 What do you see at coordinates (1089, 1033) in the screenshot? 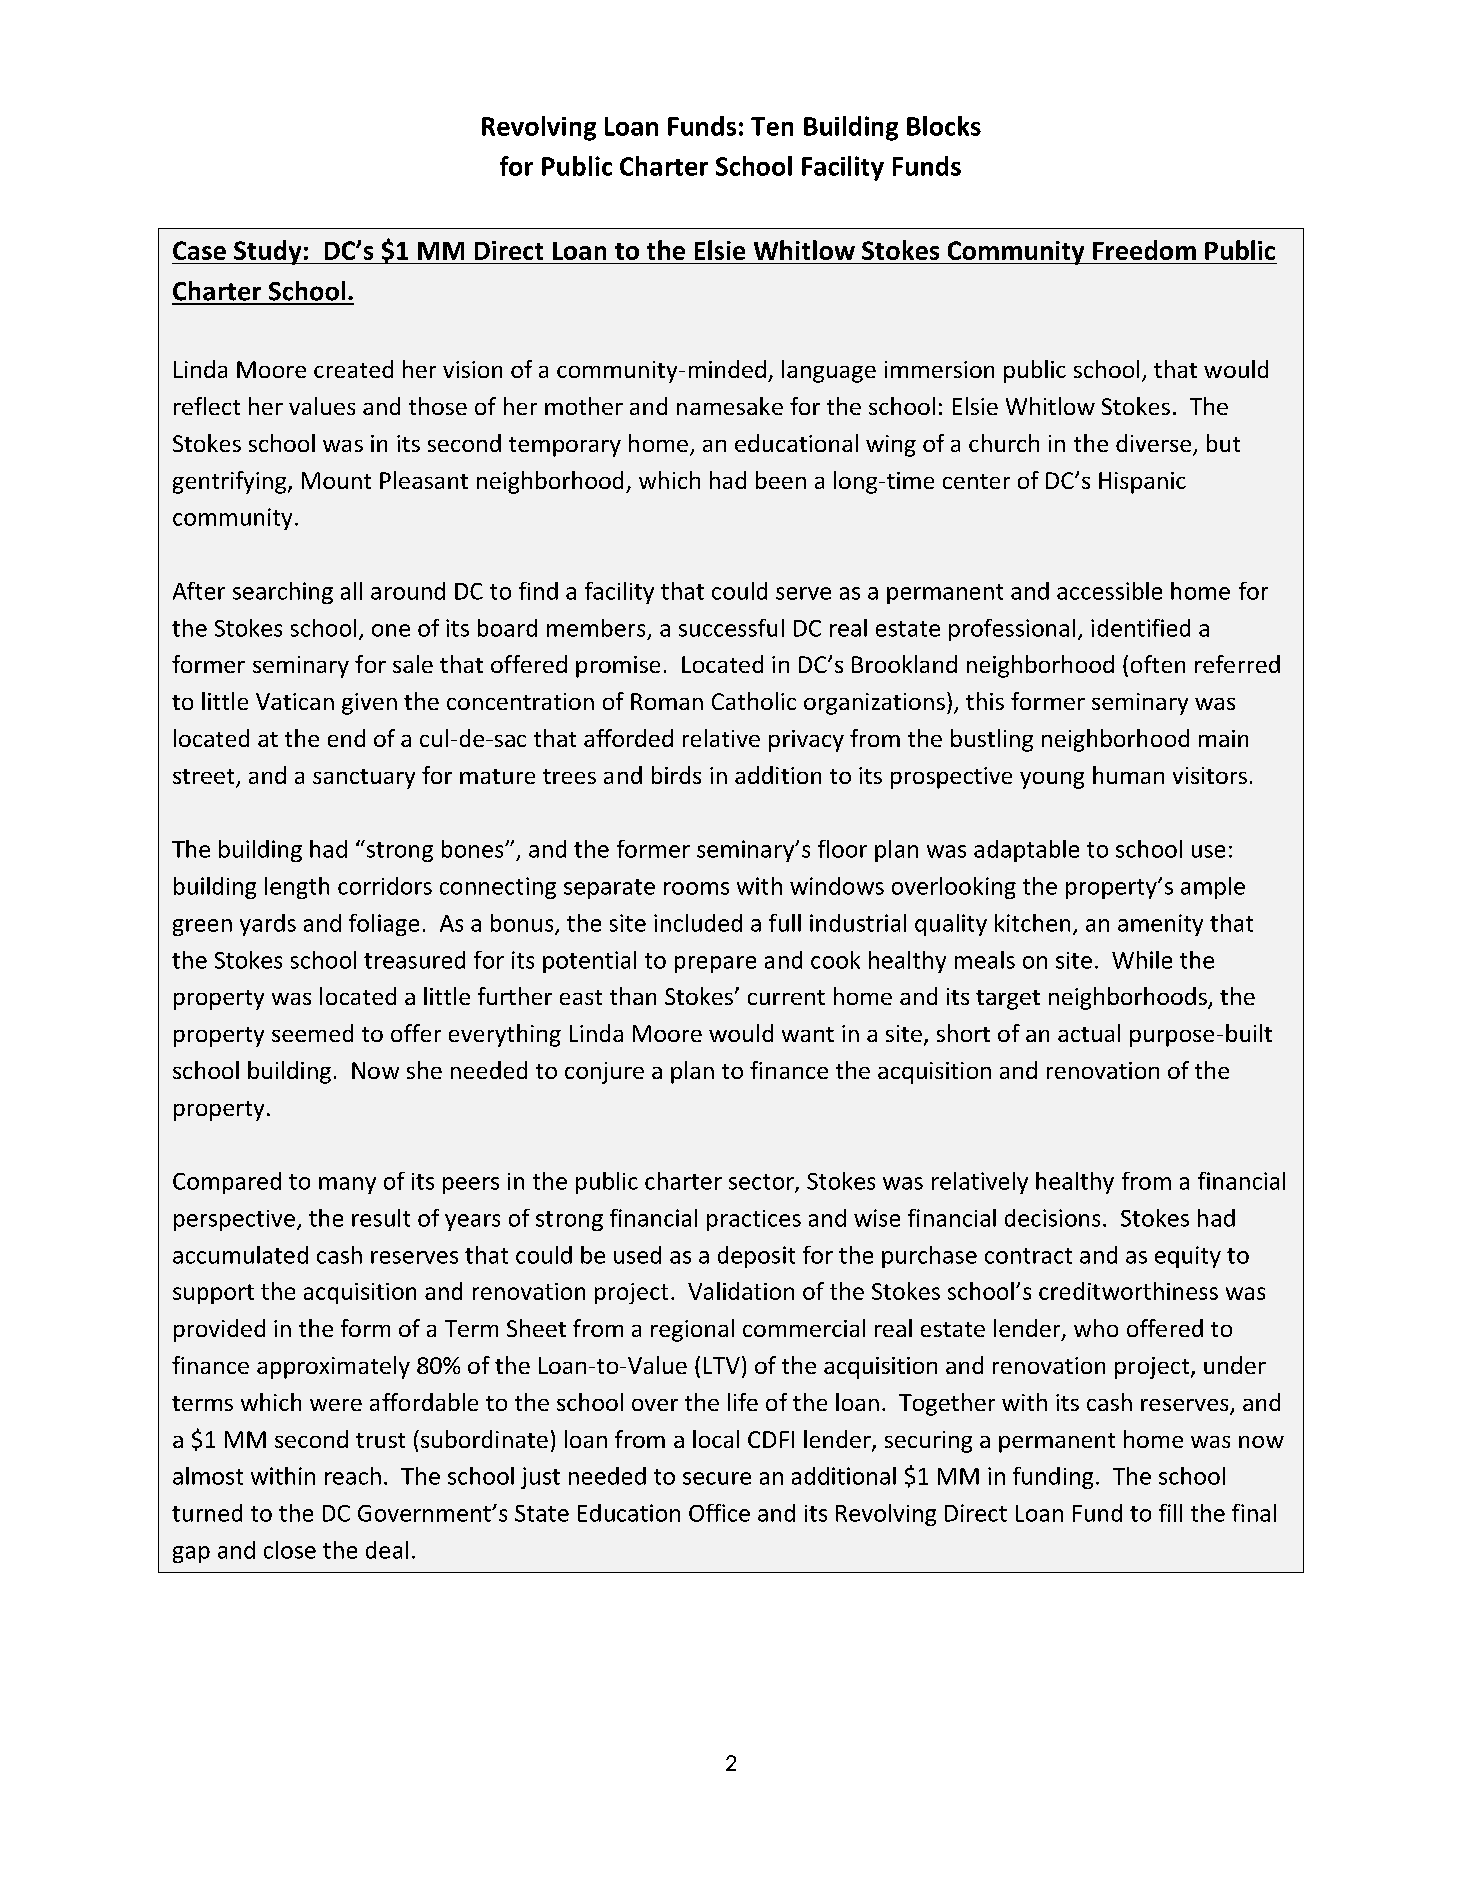
I see `actual` at bounding box center [1089, 1033].
